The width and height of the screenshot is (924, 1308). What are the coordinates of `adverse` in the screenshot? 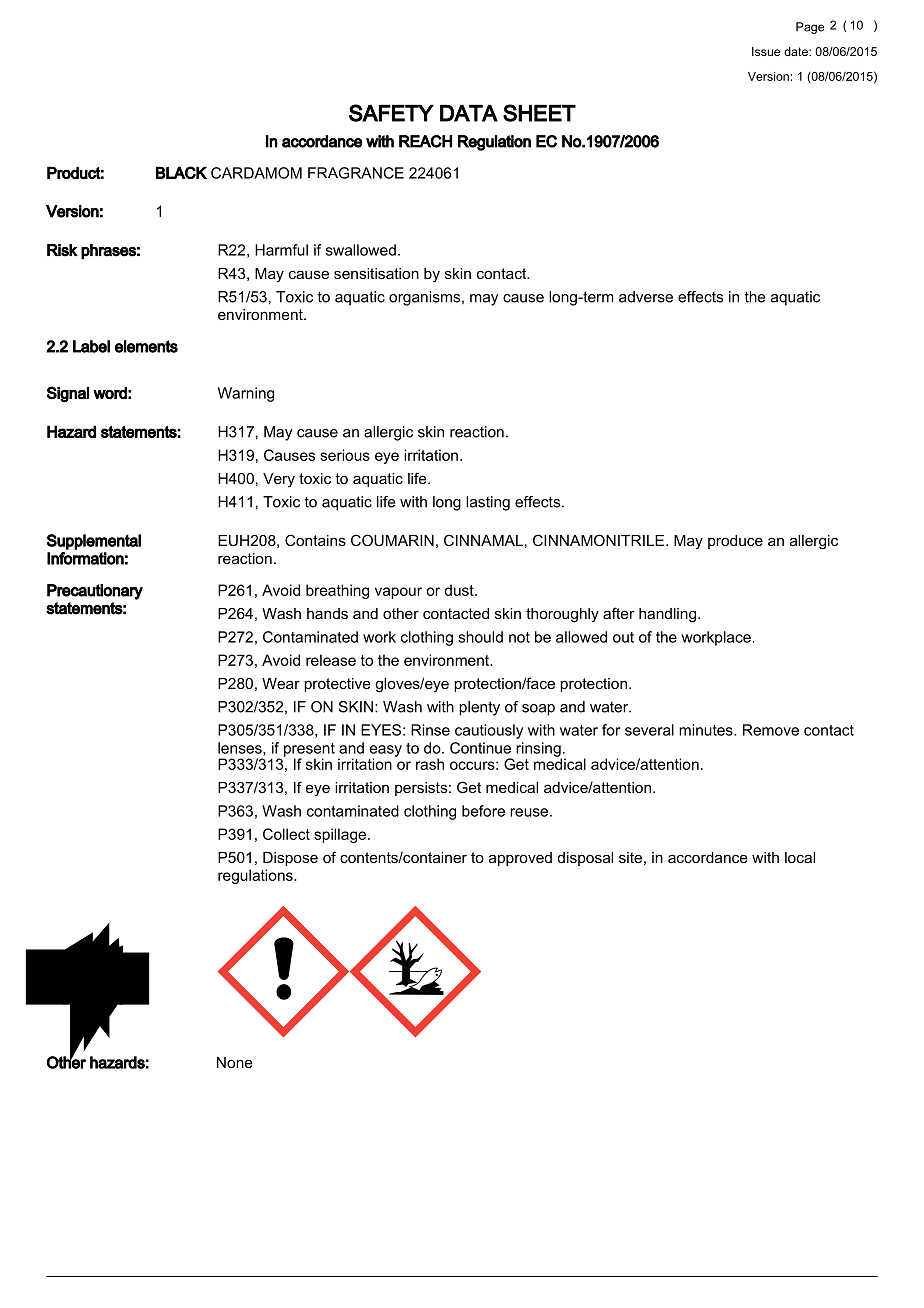 It's located at (646, 297).
